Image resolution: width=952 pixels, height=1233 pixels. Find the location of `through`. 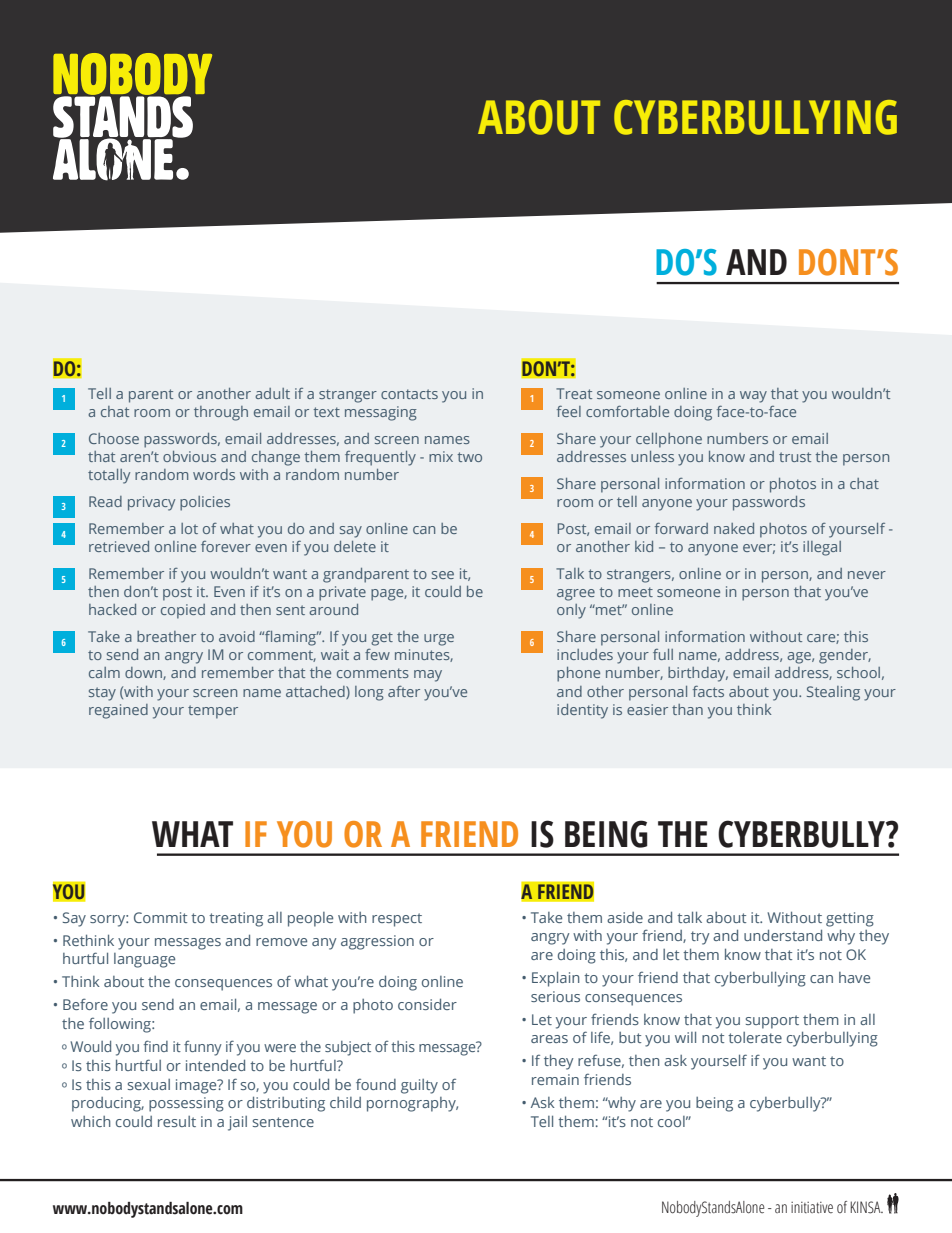

through is located at coordinates (221, 413).
